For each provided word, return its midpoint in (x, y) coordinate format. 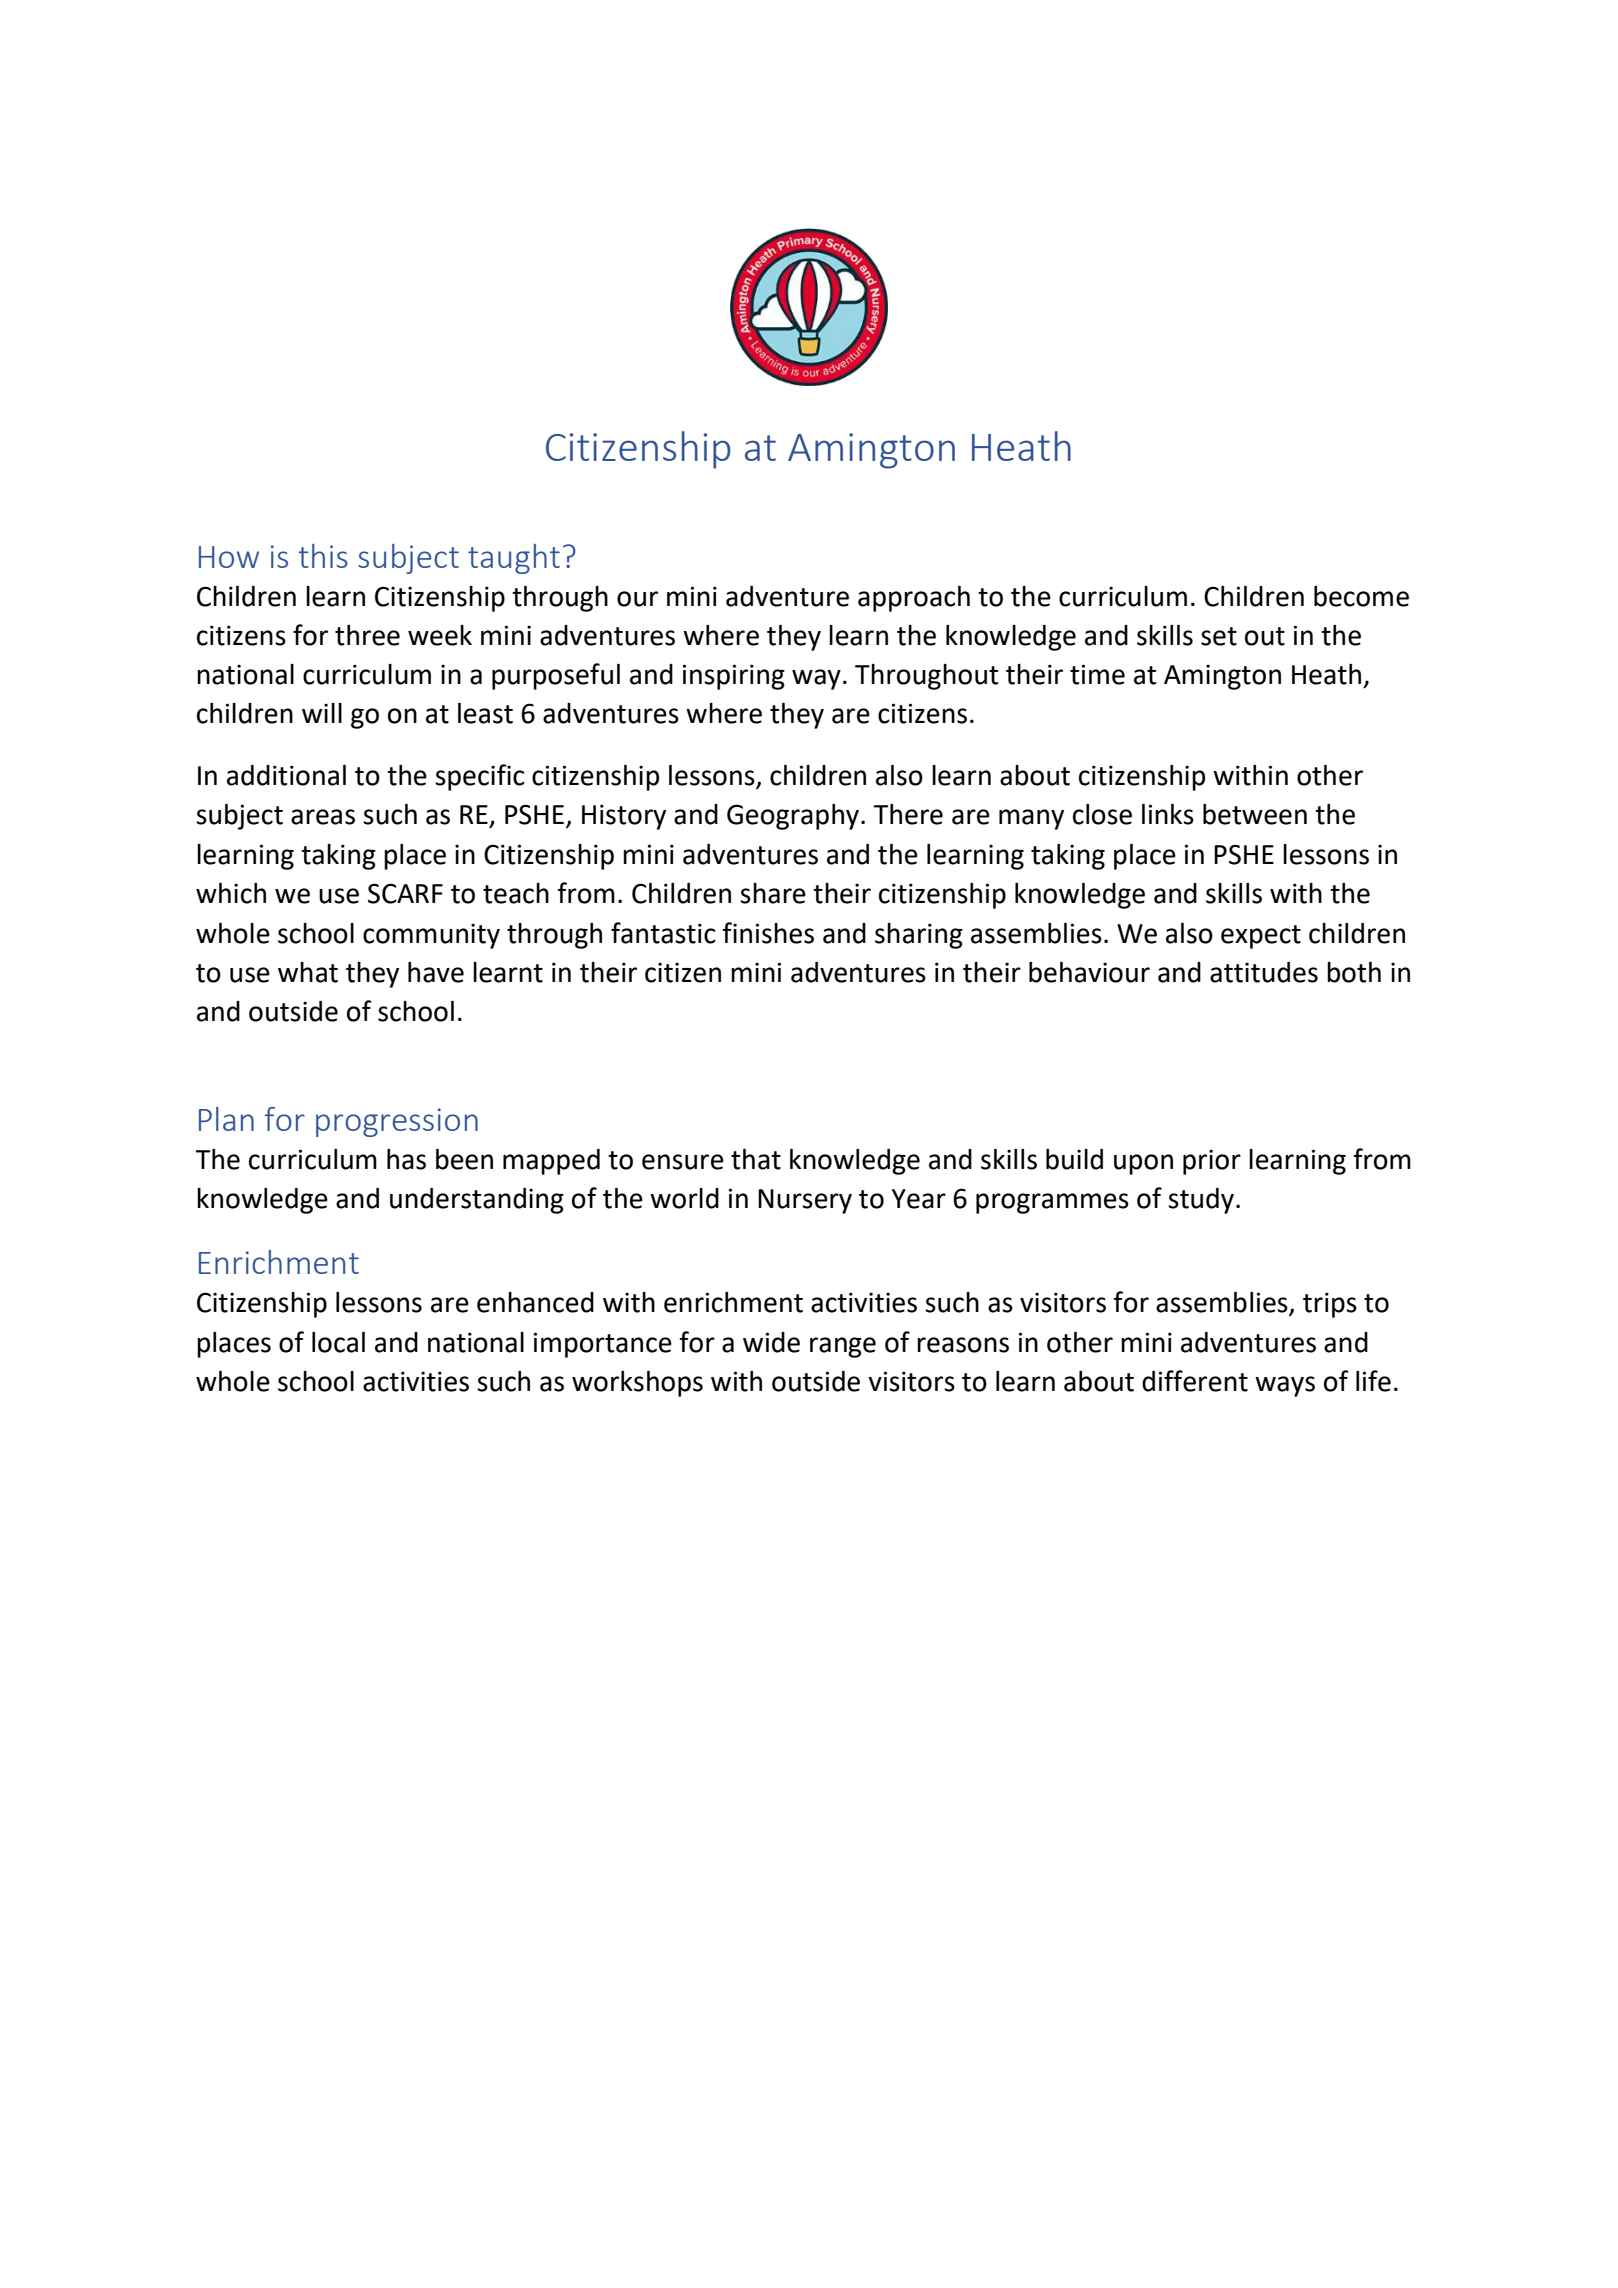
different (1195, 1381)
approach (914, 599)
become (1361, 596)
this (323, 556)
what (308, 972)
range (843, 1347)
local (338, 1342)
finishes (768, 933)
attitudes (1264, 972)
